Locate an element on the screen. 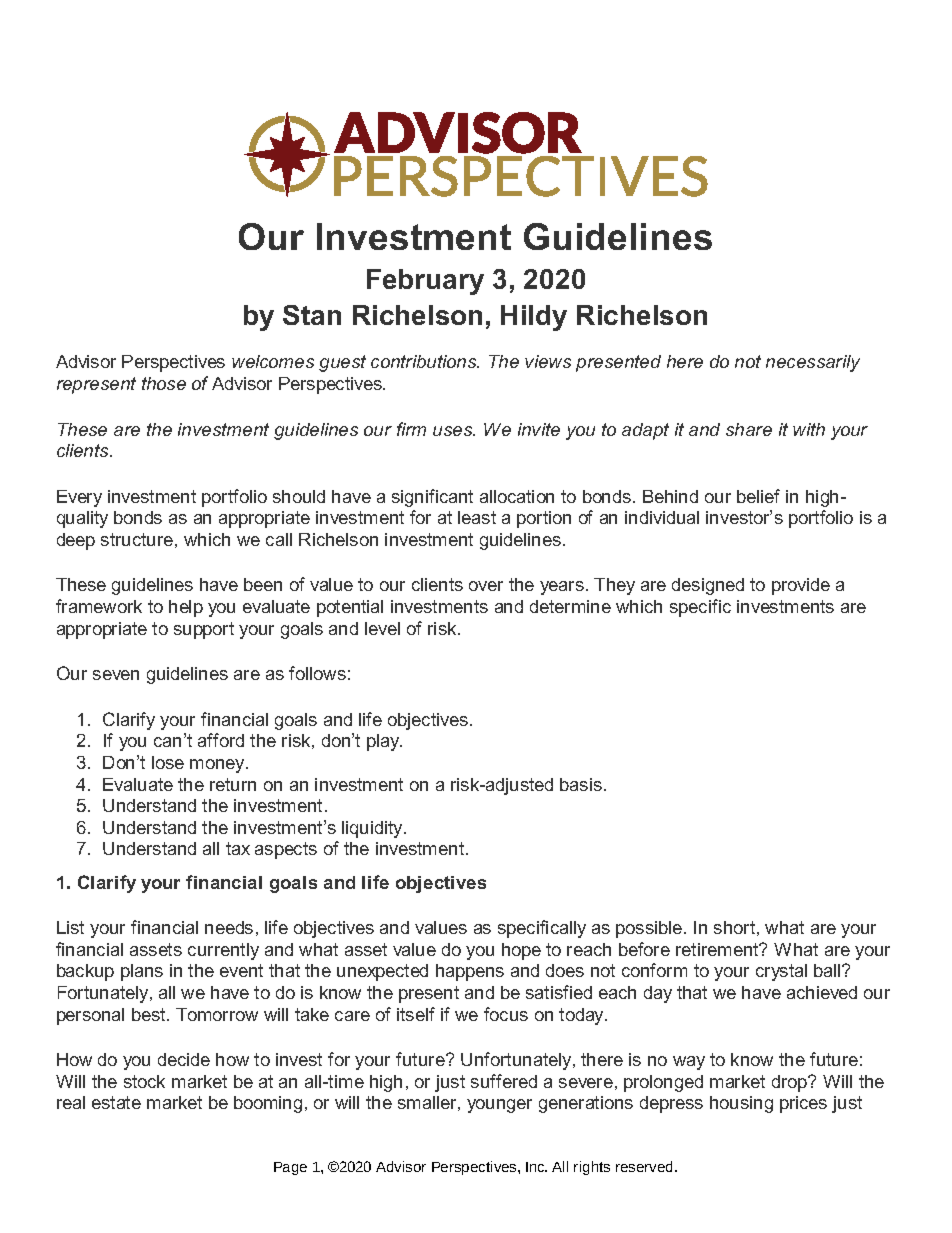 This screenshot has width=952, height=1233. basis is located at coordinates (581, 784).
